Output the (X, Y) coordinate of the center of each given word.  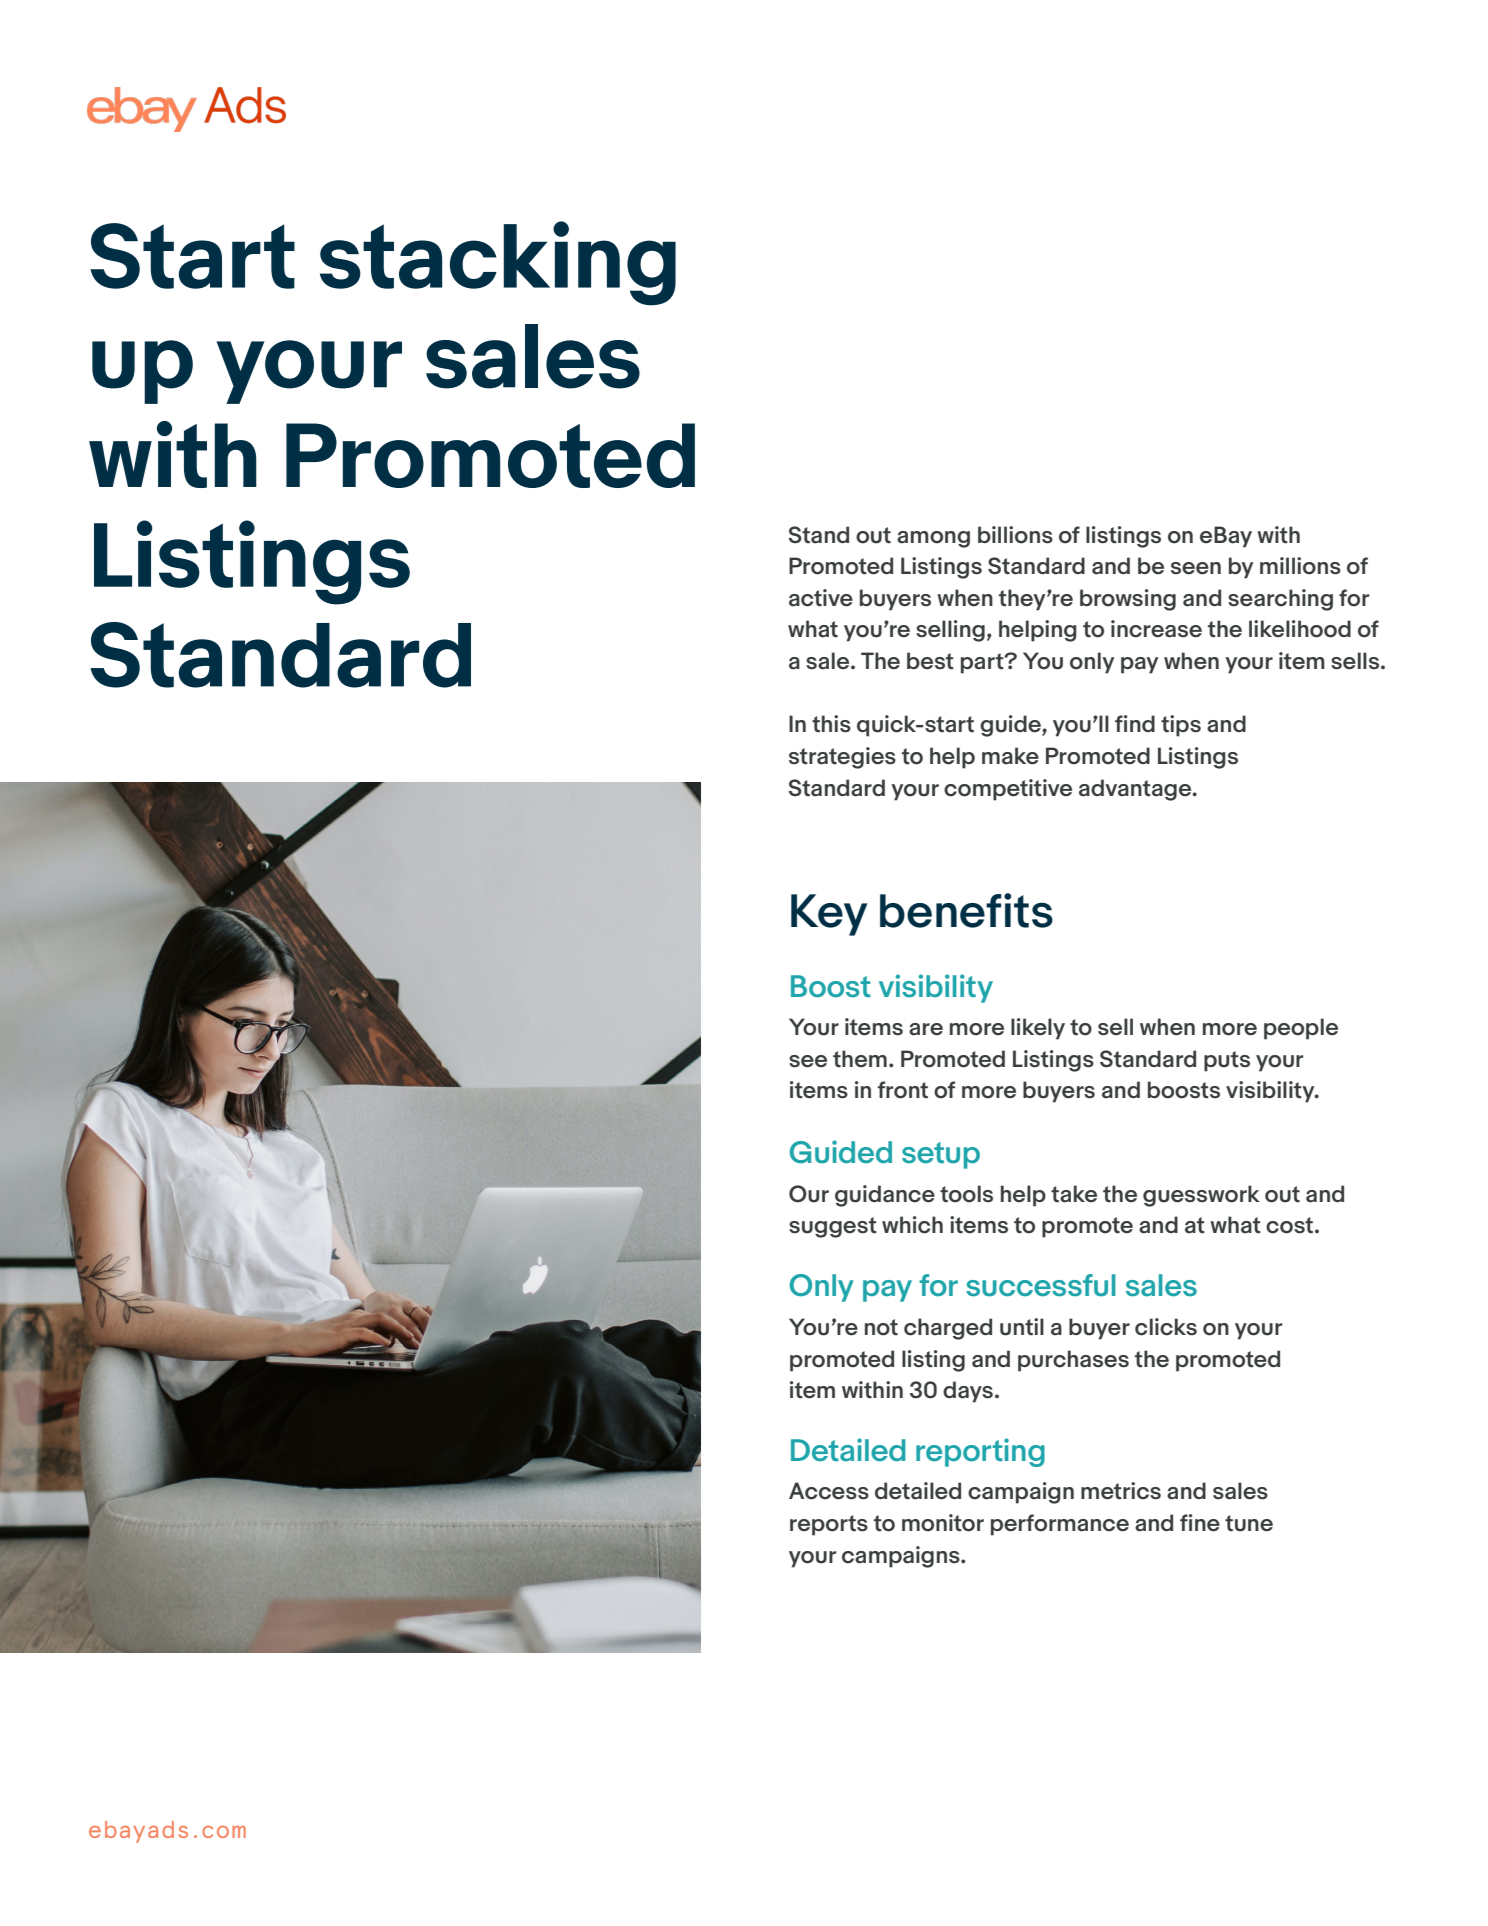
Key (829, 915)
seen (1196, 568)
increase (1156, 629)
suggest (833, 1227)
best (930, 661)
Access (829, 1491)
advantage (1136, 790)
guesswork (1201, 1196)
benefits (966, 910)
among (933, 539)
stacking (498, 263)
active (821, 598)
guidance (885, 1196)
